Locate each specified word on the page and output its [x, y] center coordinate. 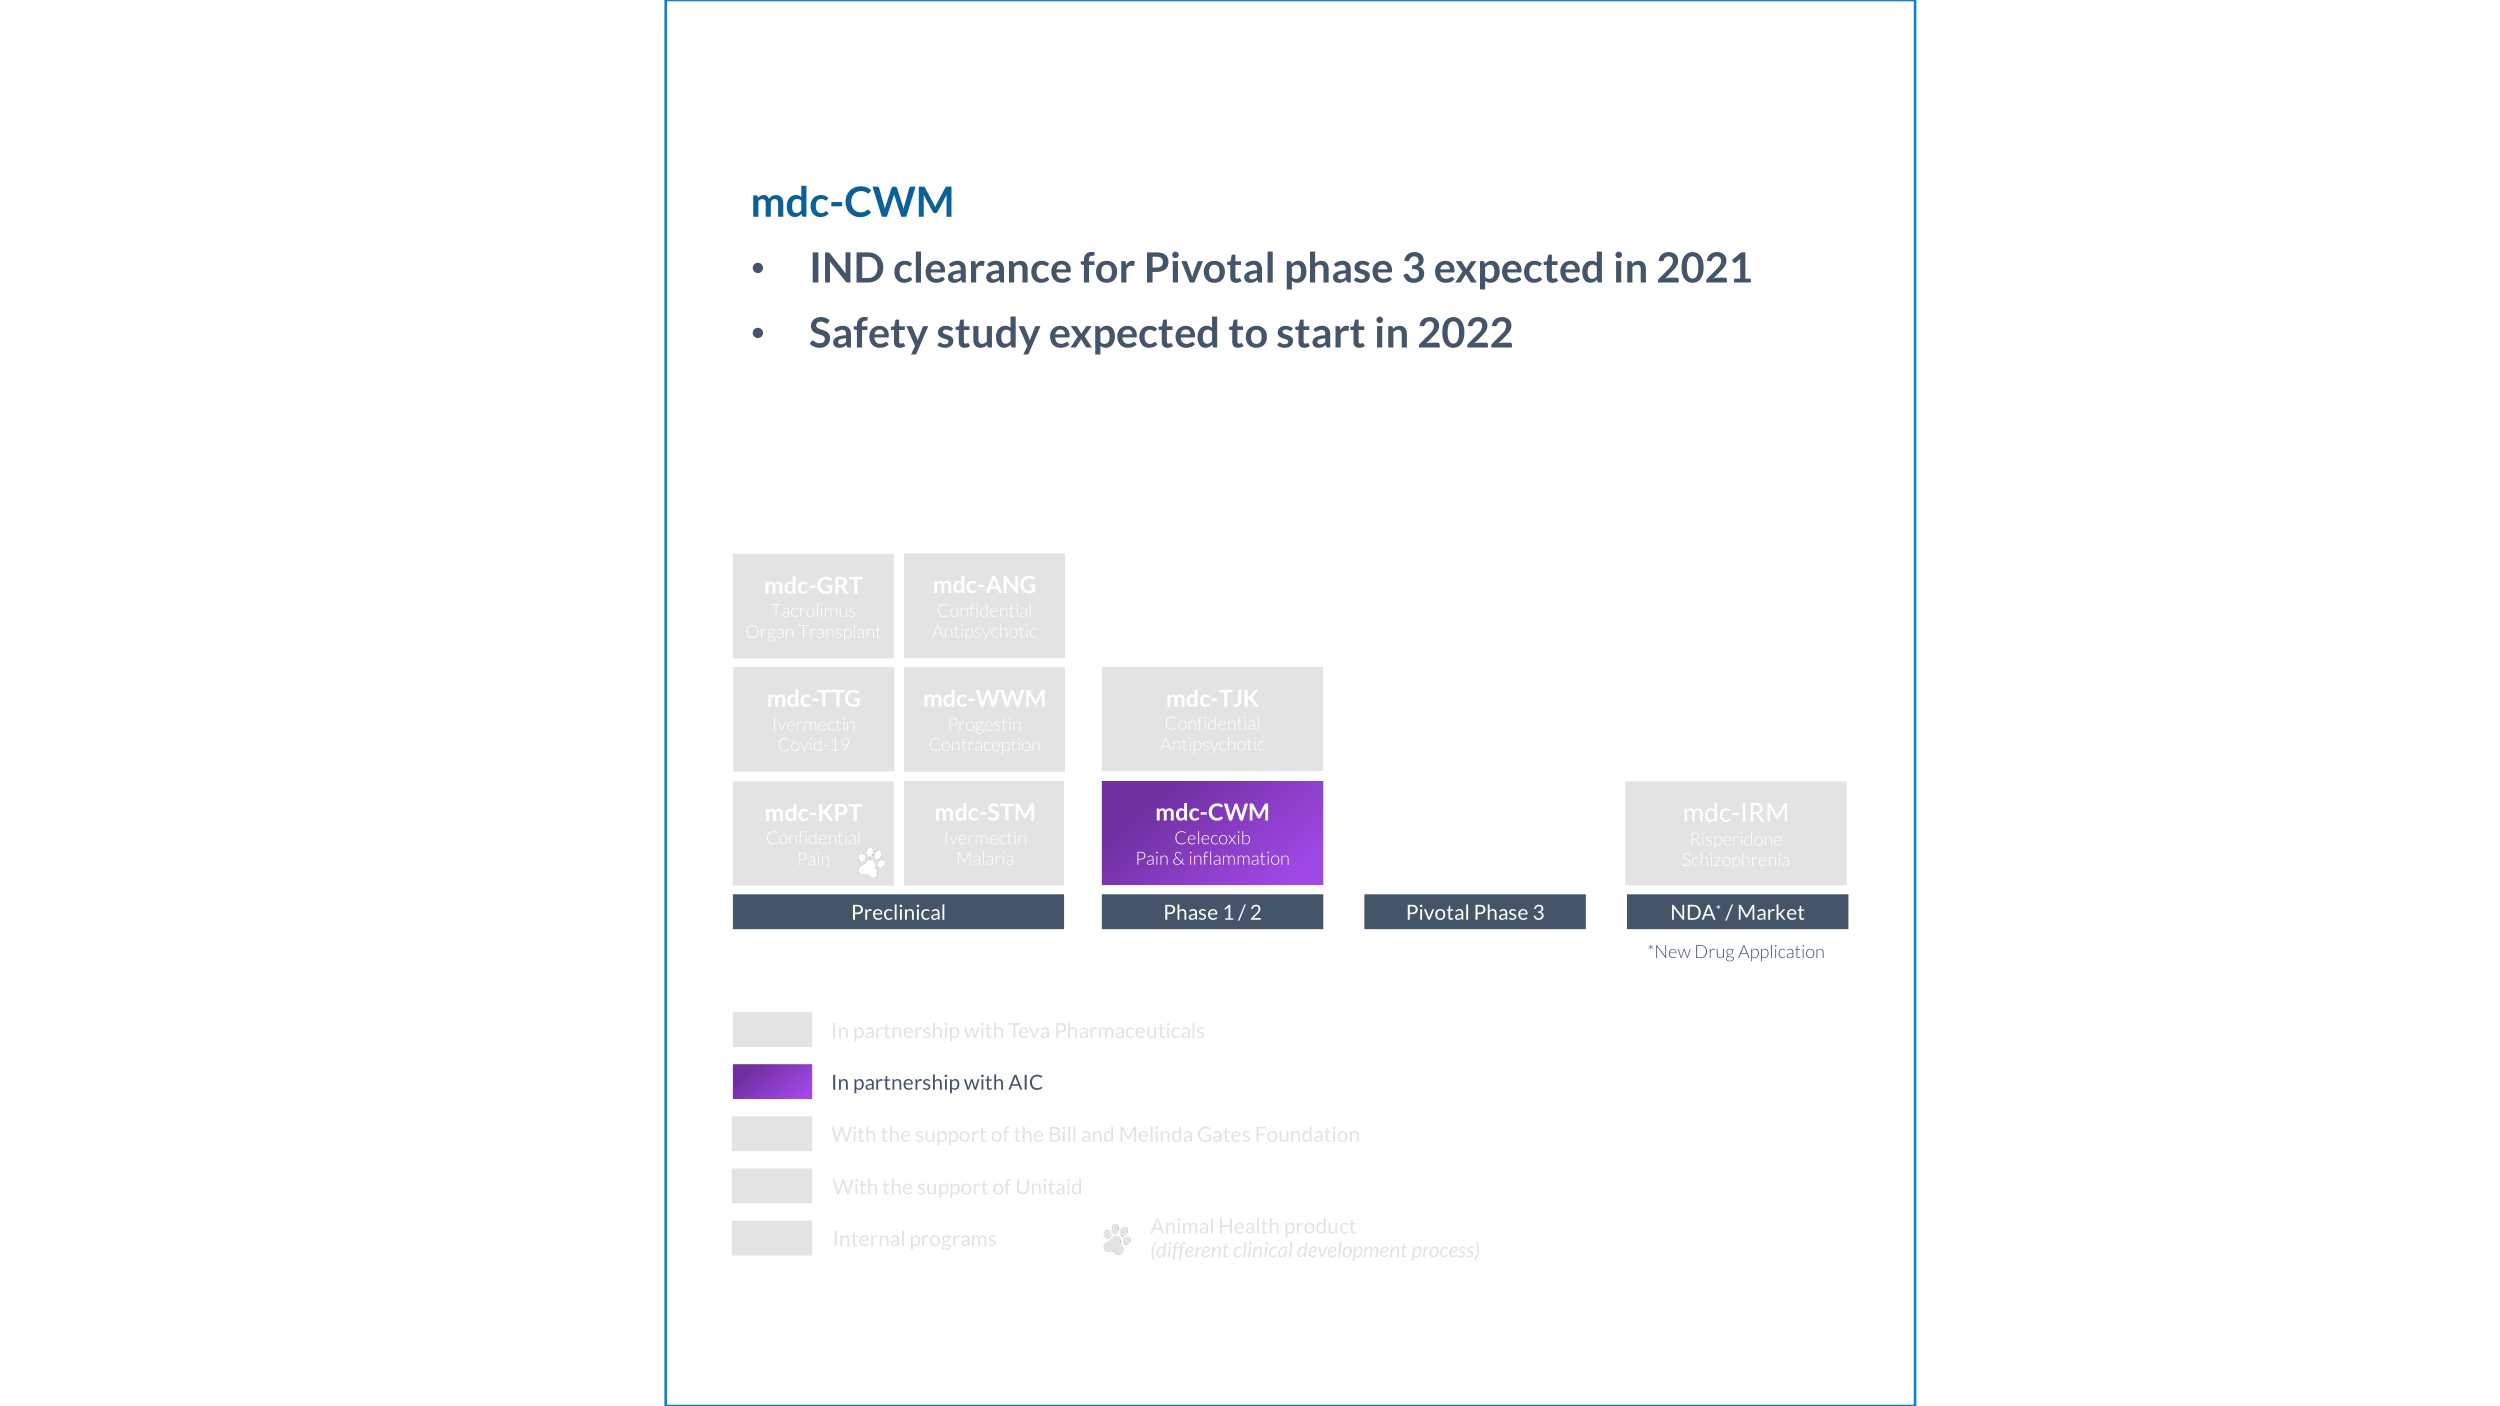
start [1321, 333]
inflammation [1239, 858]
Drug [1715, 953]
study [989, 335]
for [1108, 267]
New [1673, 951]
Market [1771, 912]
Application [1781, 953]
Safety [869, 336]
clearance [982, 267]
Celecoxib [1212, 837]
